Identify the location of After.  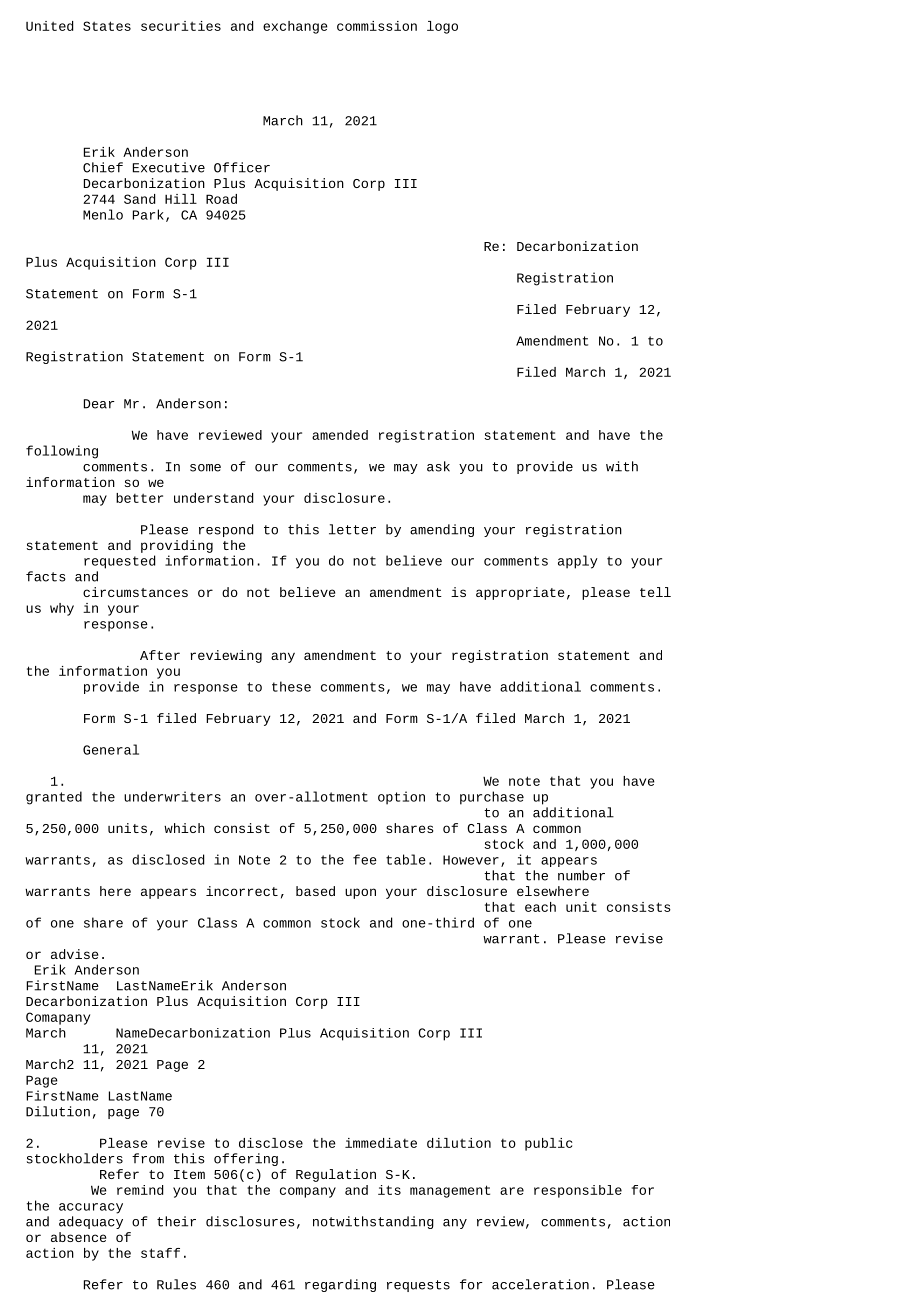
(160, 655).
